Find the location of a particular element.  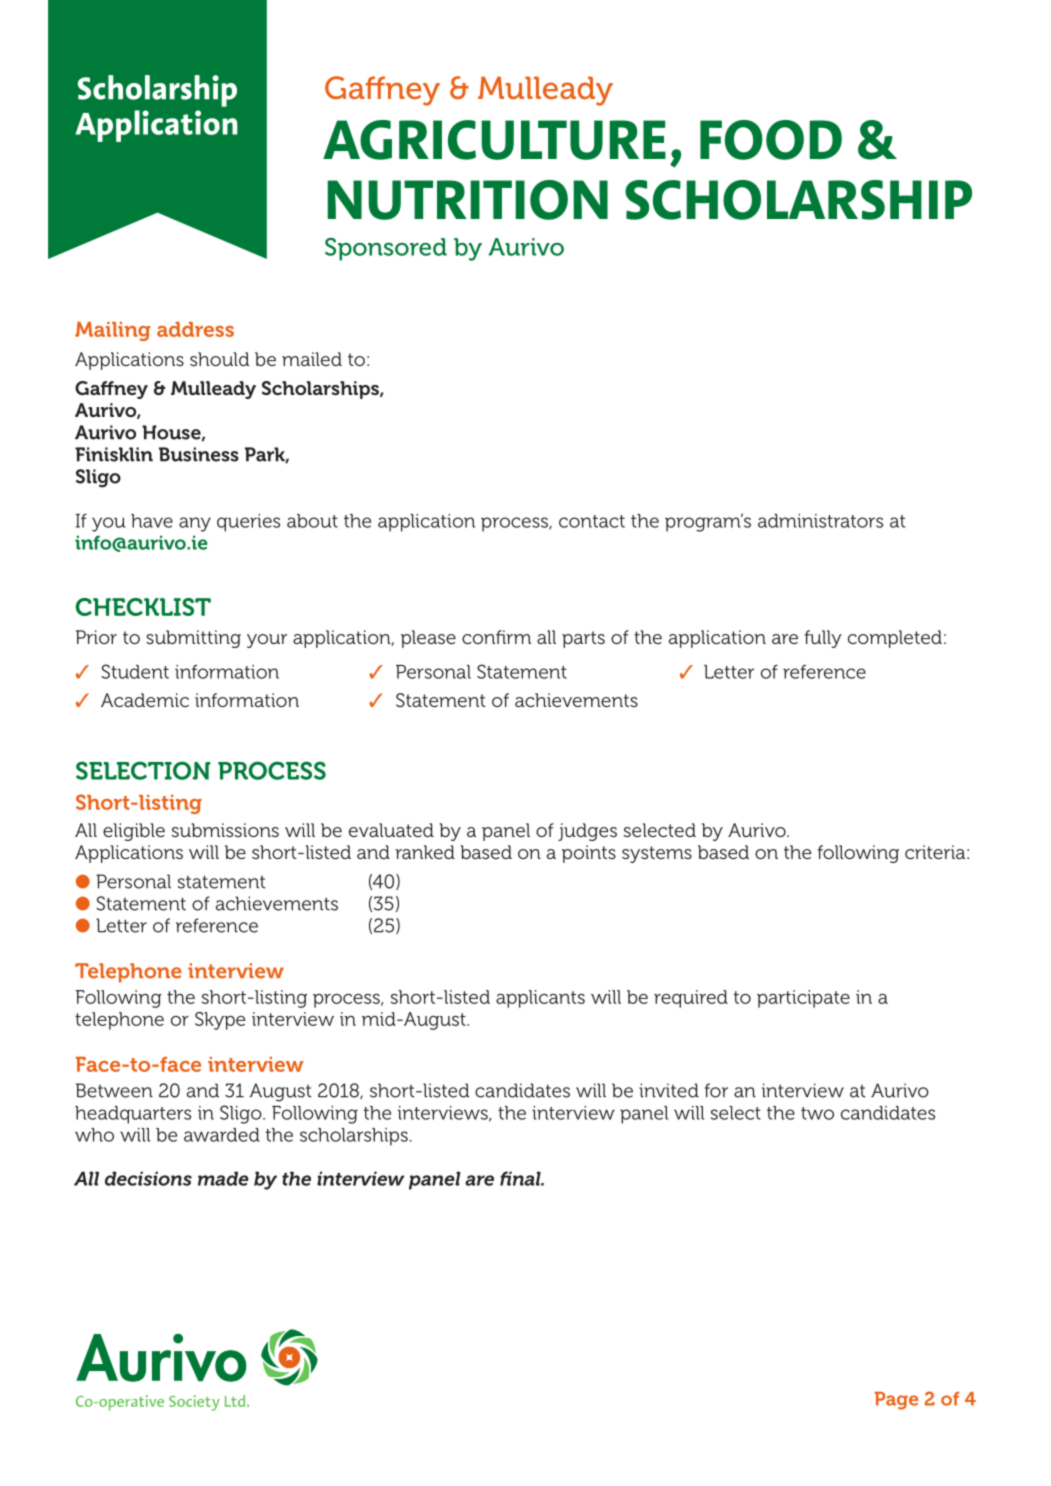

made is located at coordinates (223, 1178).
